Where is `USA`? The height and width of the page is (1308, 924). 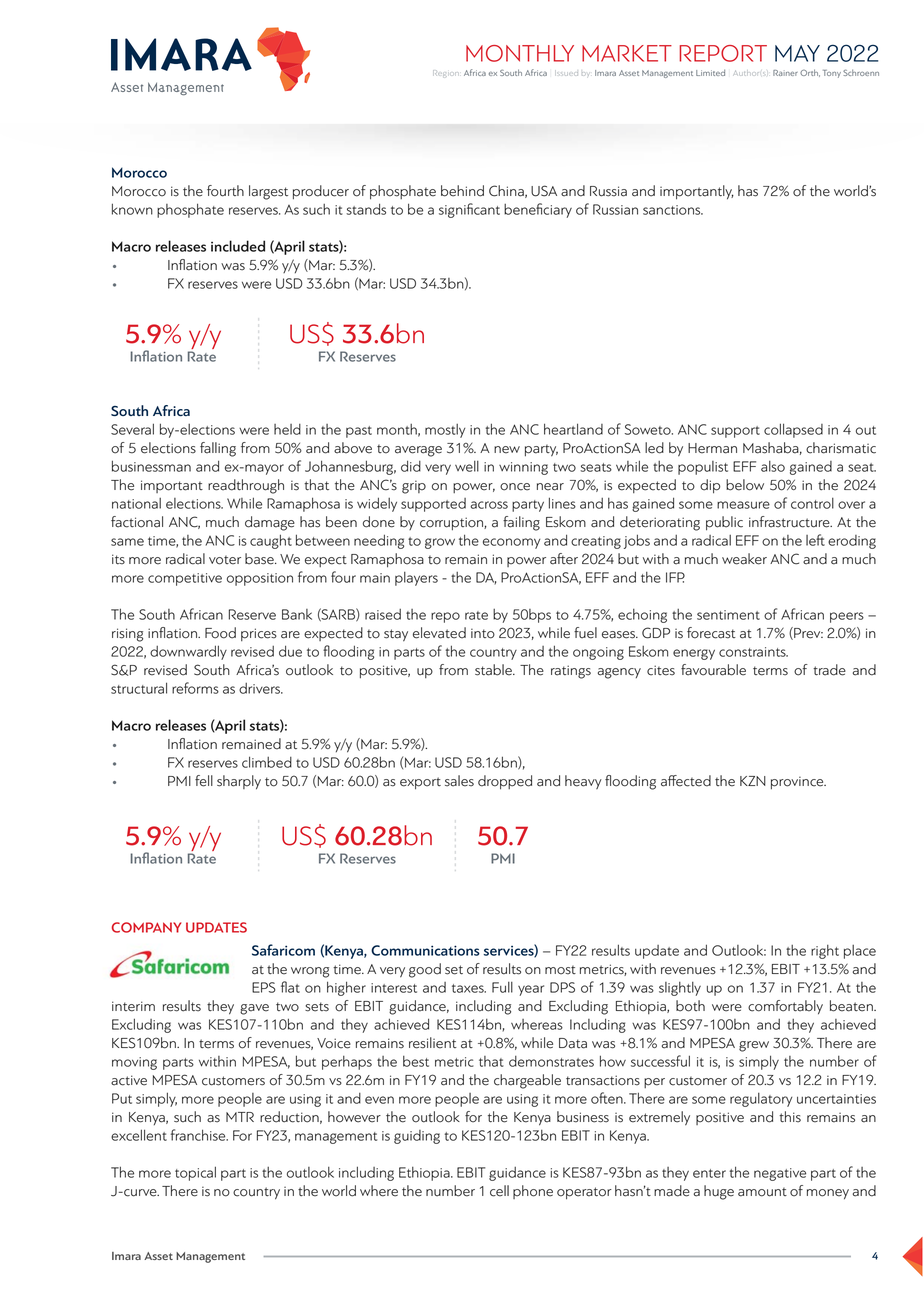 USA is located at coordinates (544, 191).
